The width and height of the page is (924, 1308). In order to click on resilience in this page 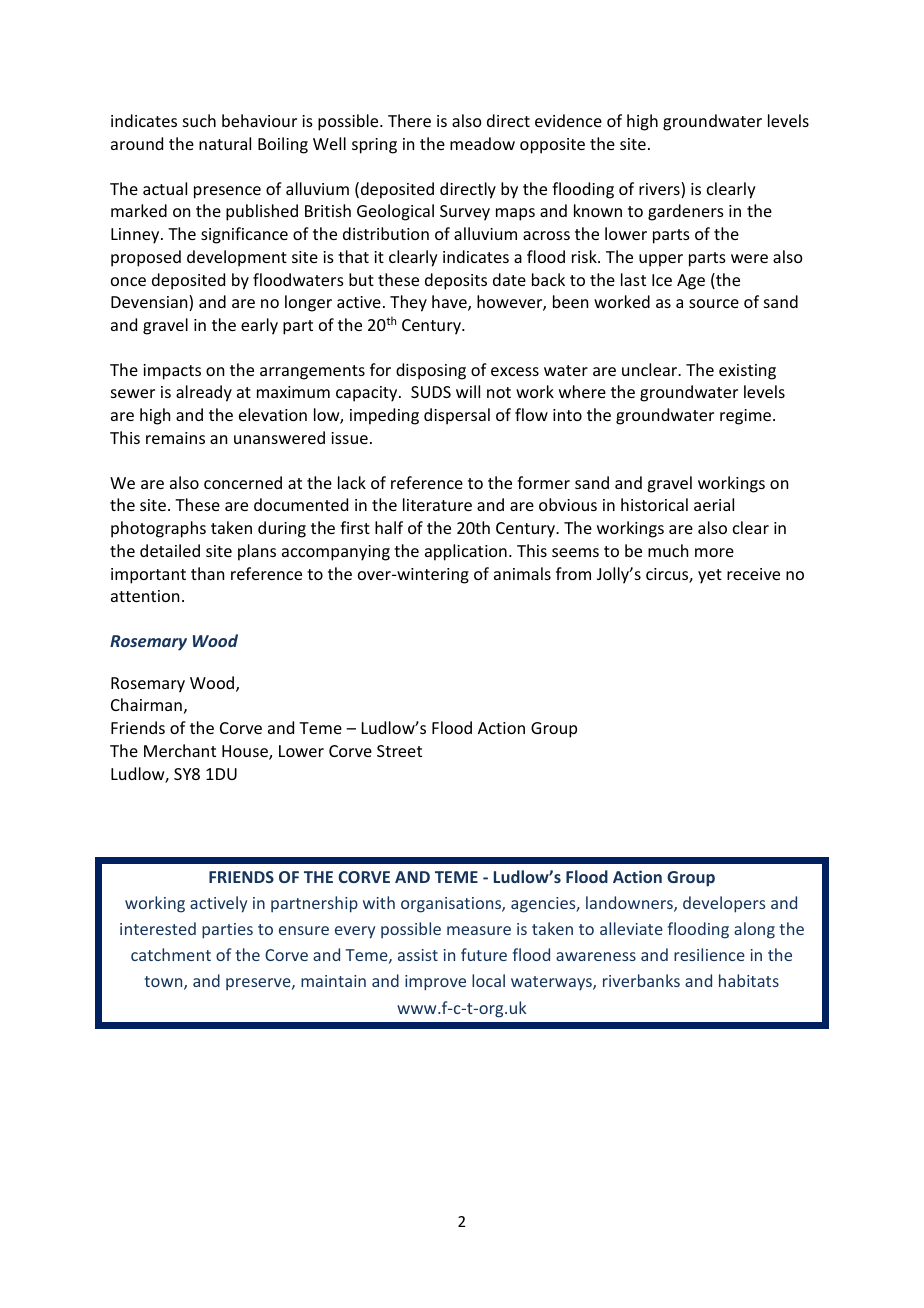, I will do `click(709, 954)`.
